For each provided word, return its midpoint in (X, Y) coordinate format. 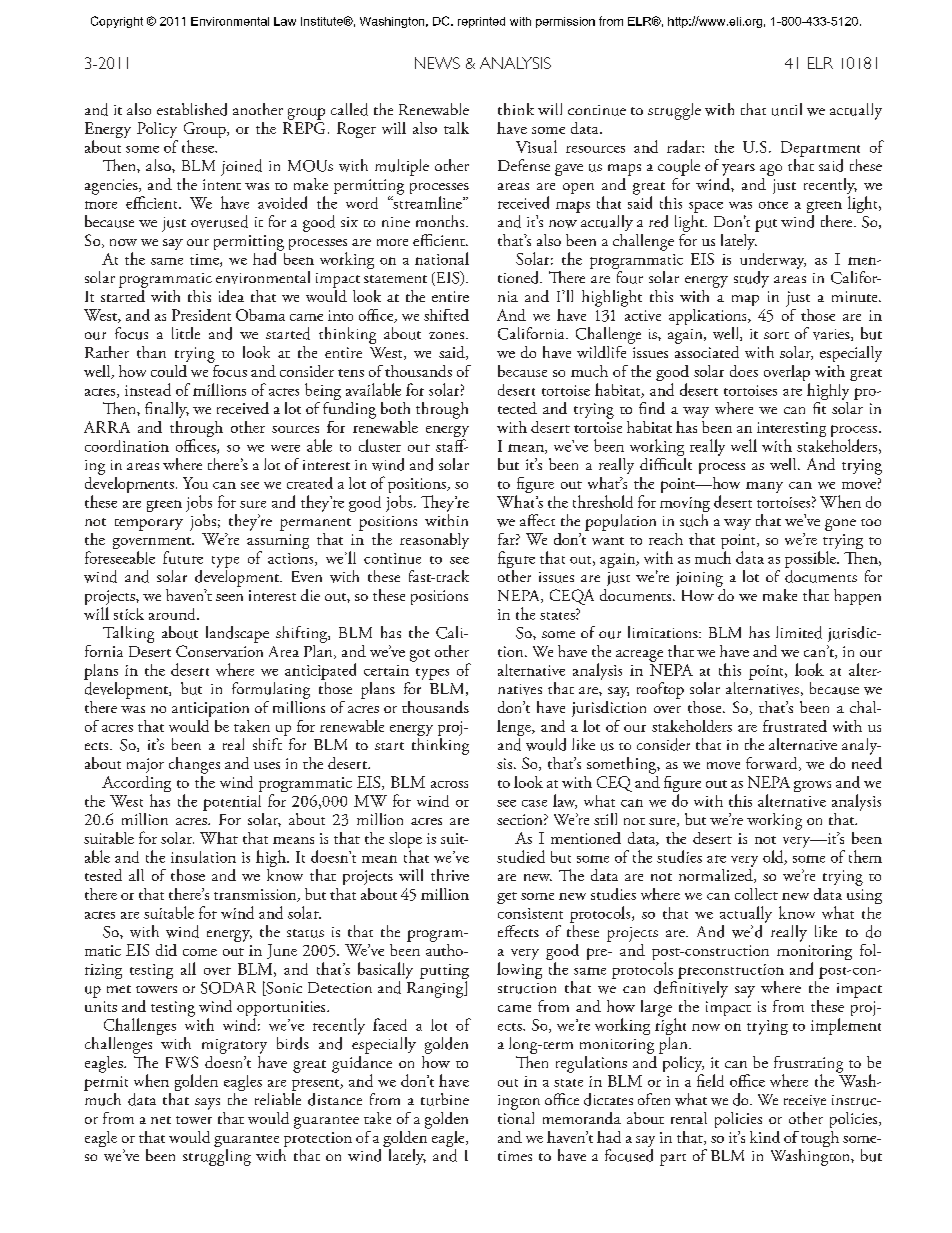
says (207, 1104)
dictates (608, 1099)
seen (229, 597)
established (192, 109)
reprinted (481, 22)
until (787, 109)
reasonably (434, 541)
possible (811, 559)
